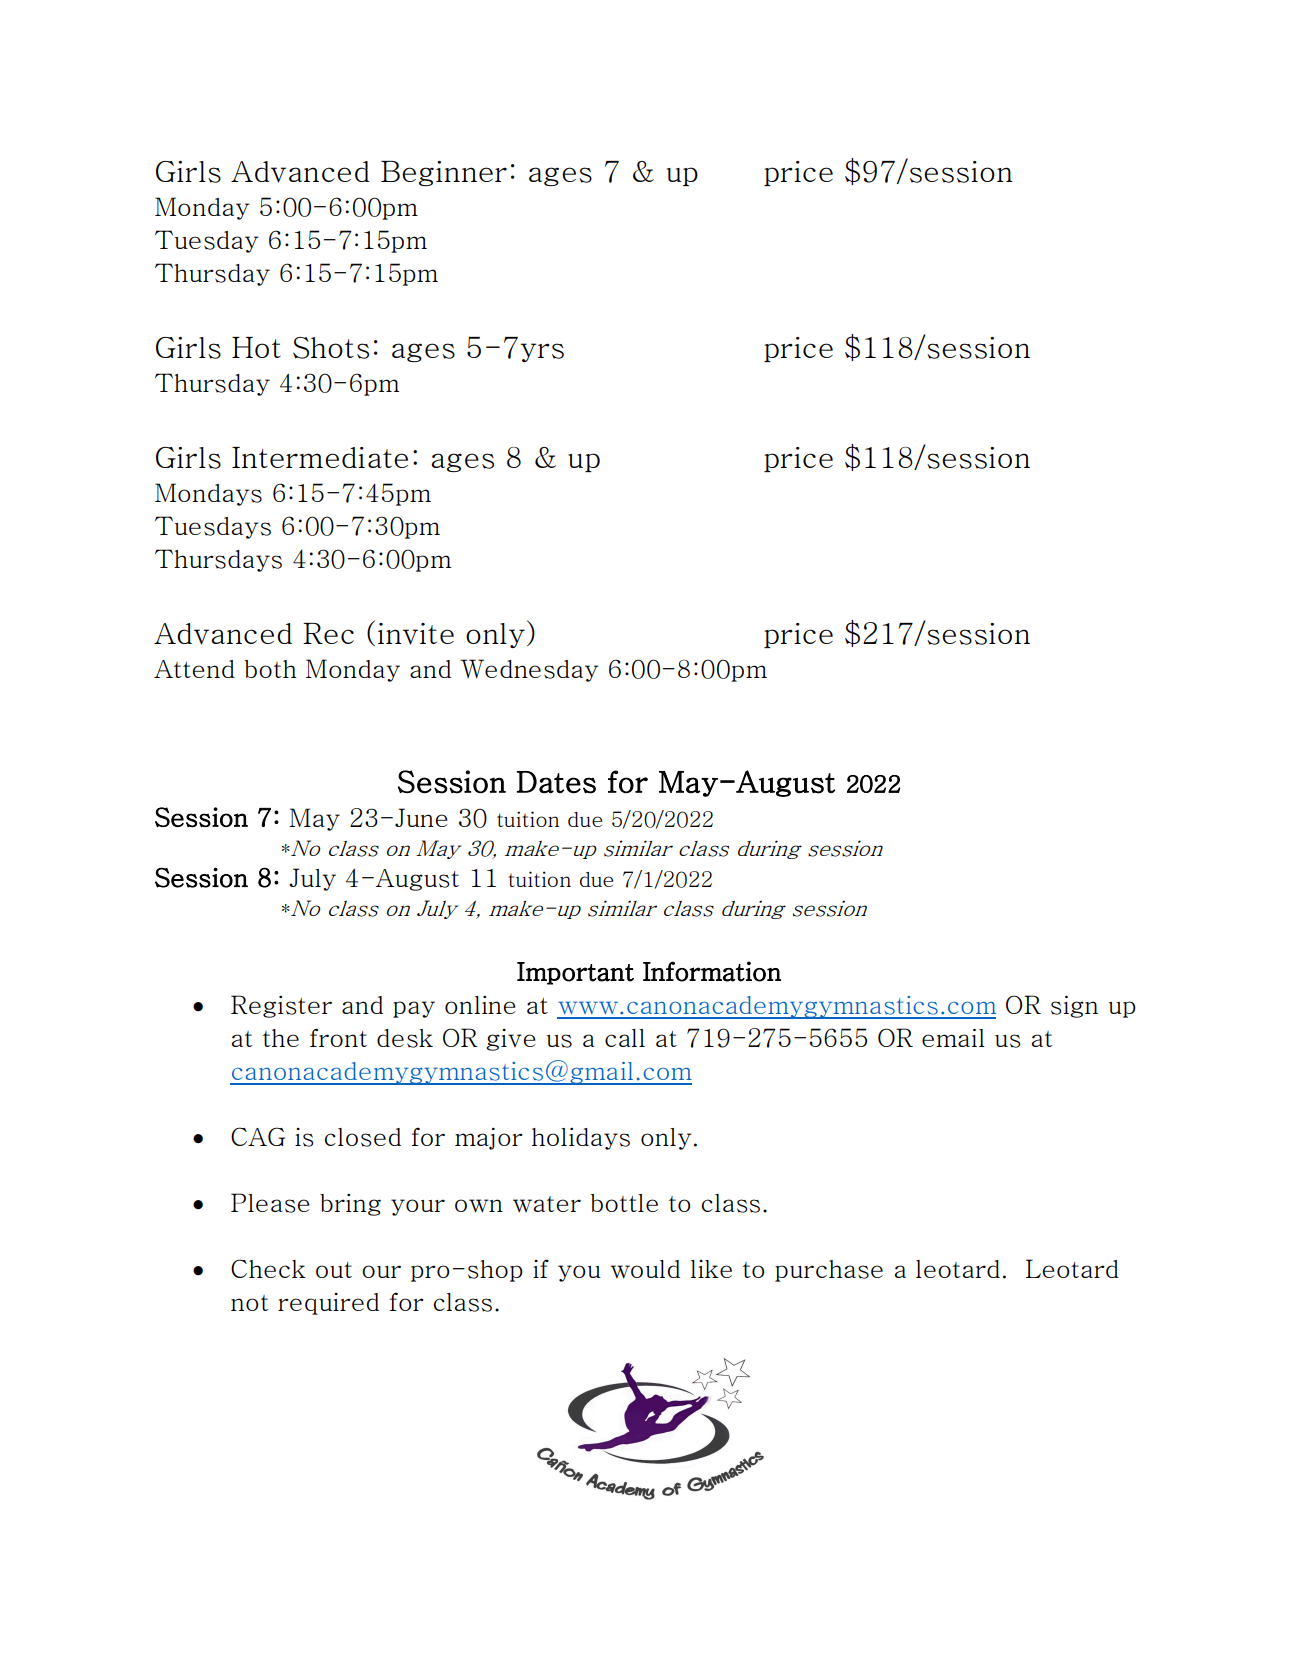 The image size is (1294, 1674). Describe the element at coordinates (575, 973) in the page. I see `Important` at that location.
